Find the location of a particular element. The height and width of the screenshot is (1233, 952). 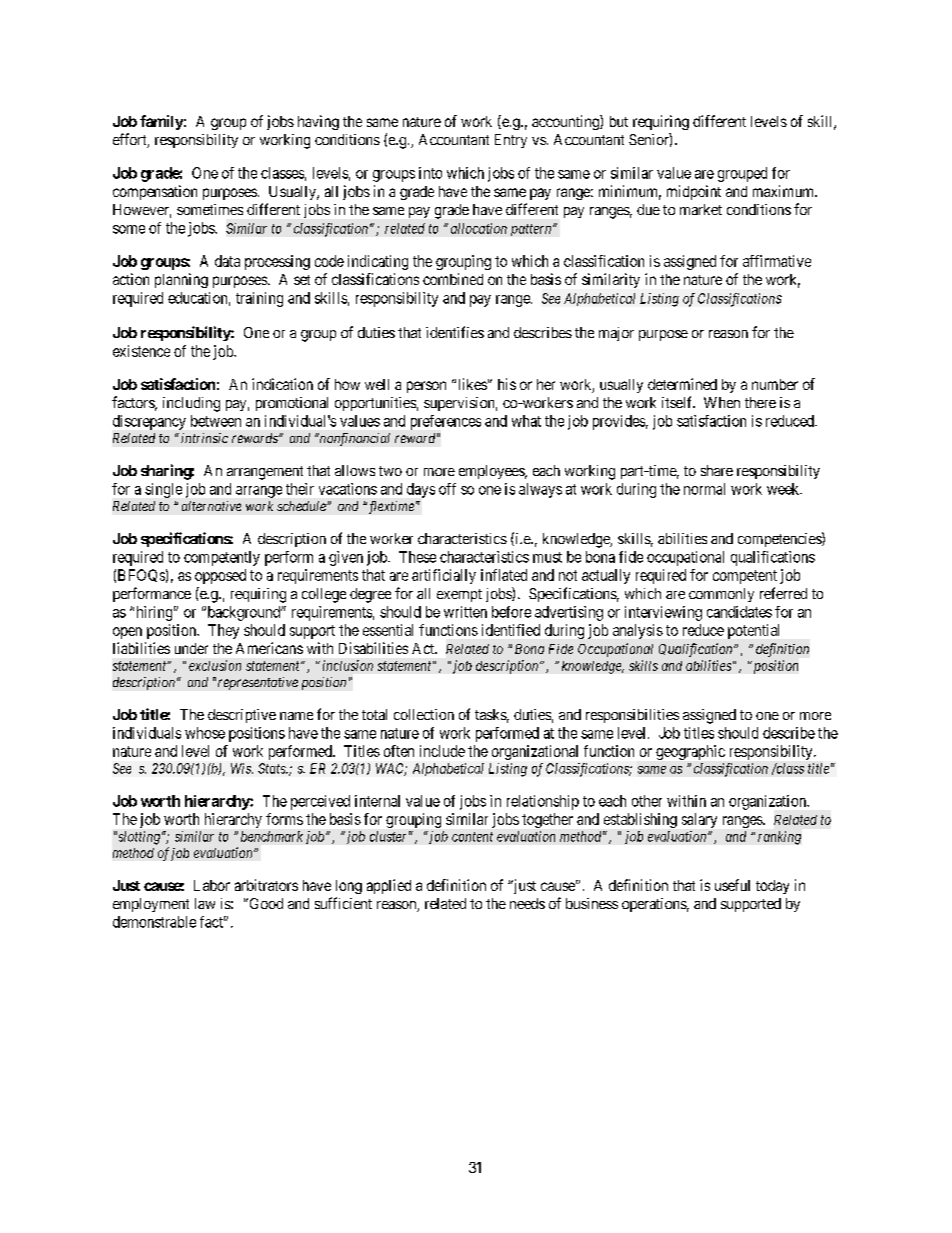

When is located at coordinates (722, 402).
